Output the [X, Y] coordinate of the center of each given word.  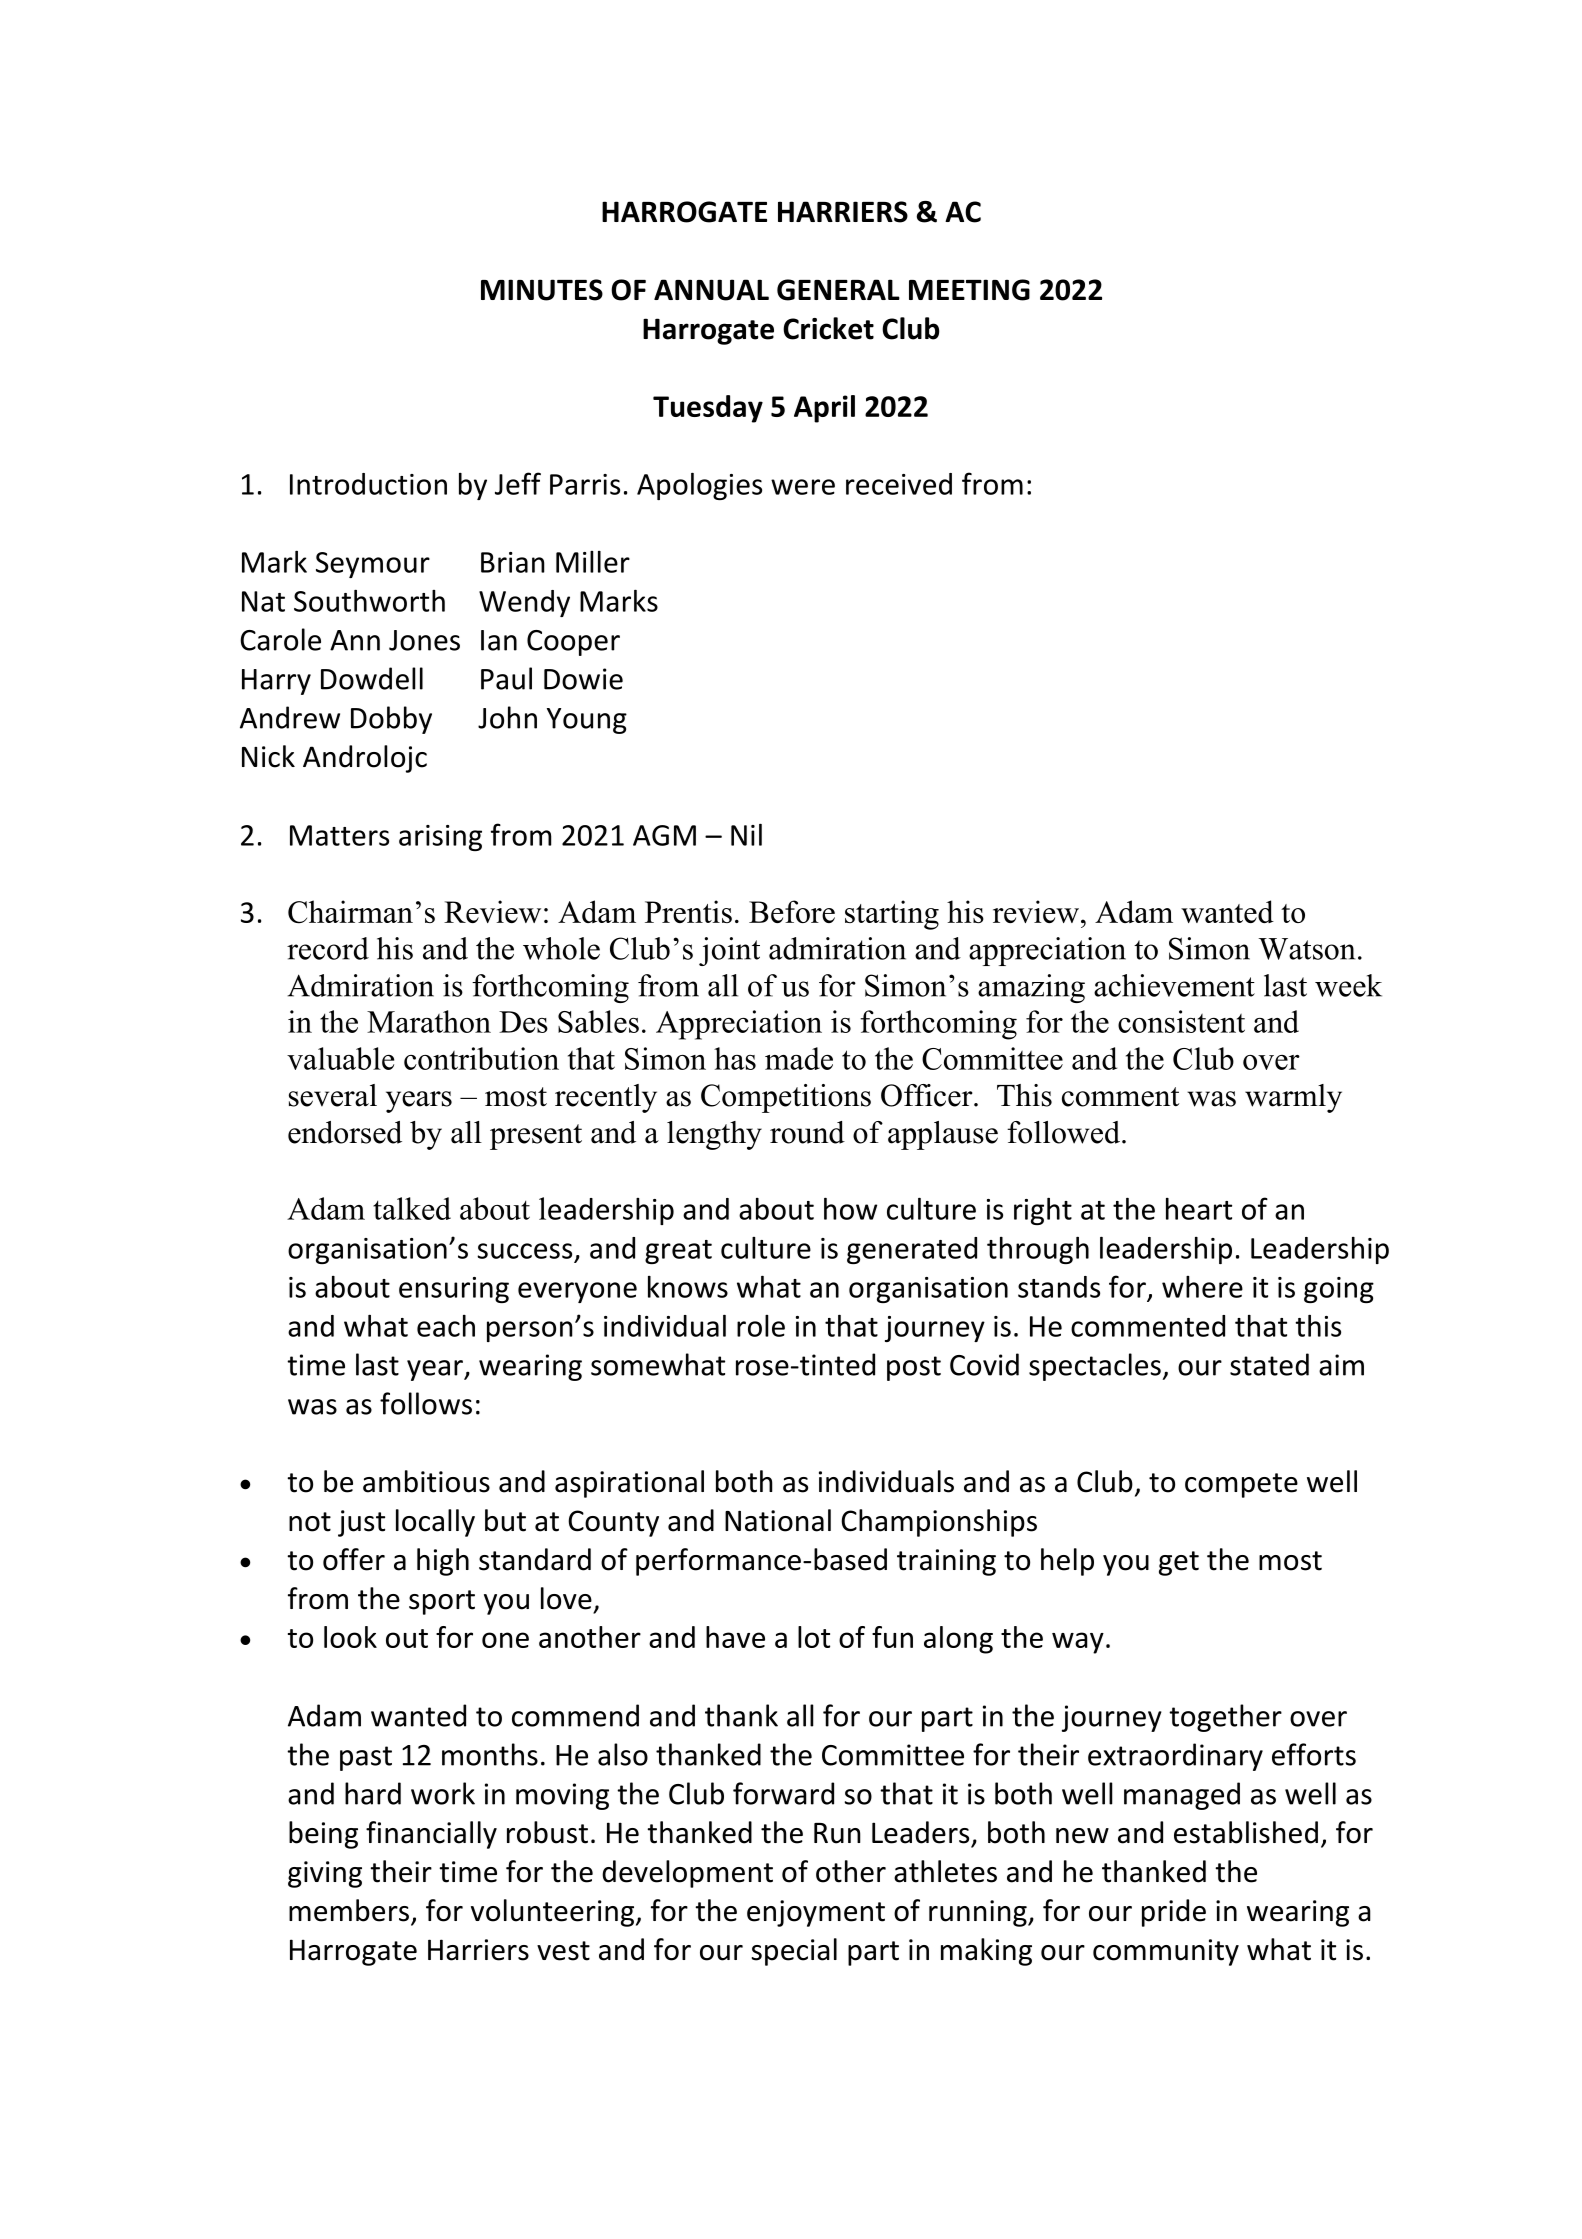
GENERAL [838, 290]
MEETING [969, 290]
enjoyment [816, 1913]
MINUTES [542, 290]
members [349, 1910]
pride [1174, 1913]
